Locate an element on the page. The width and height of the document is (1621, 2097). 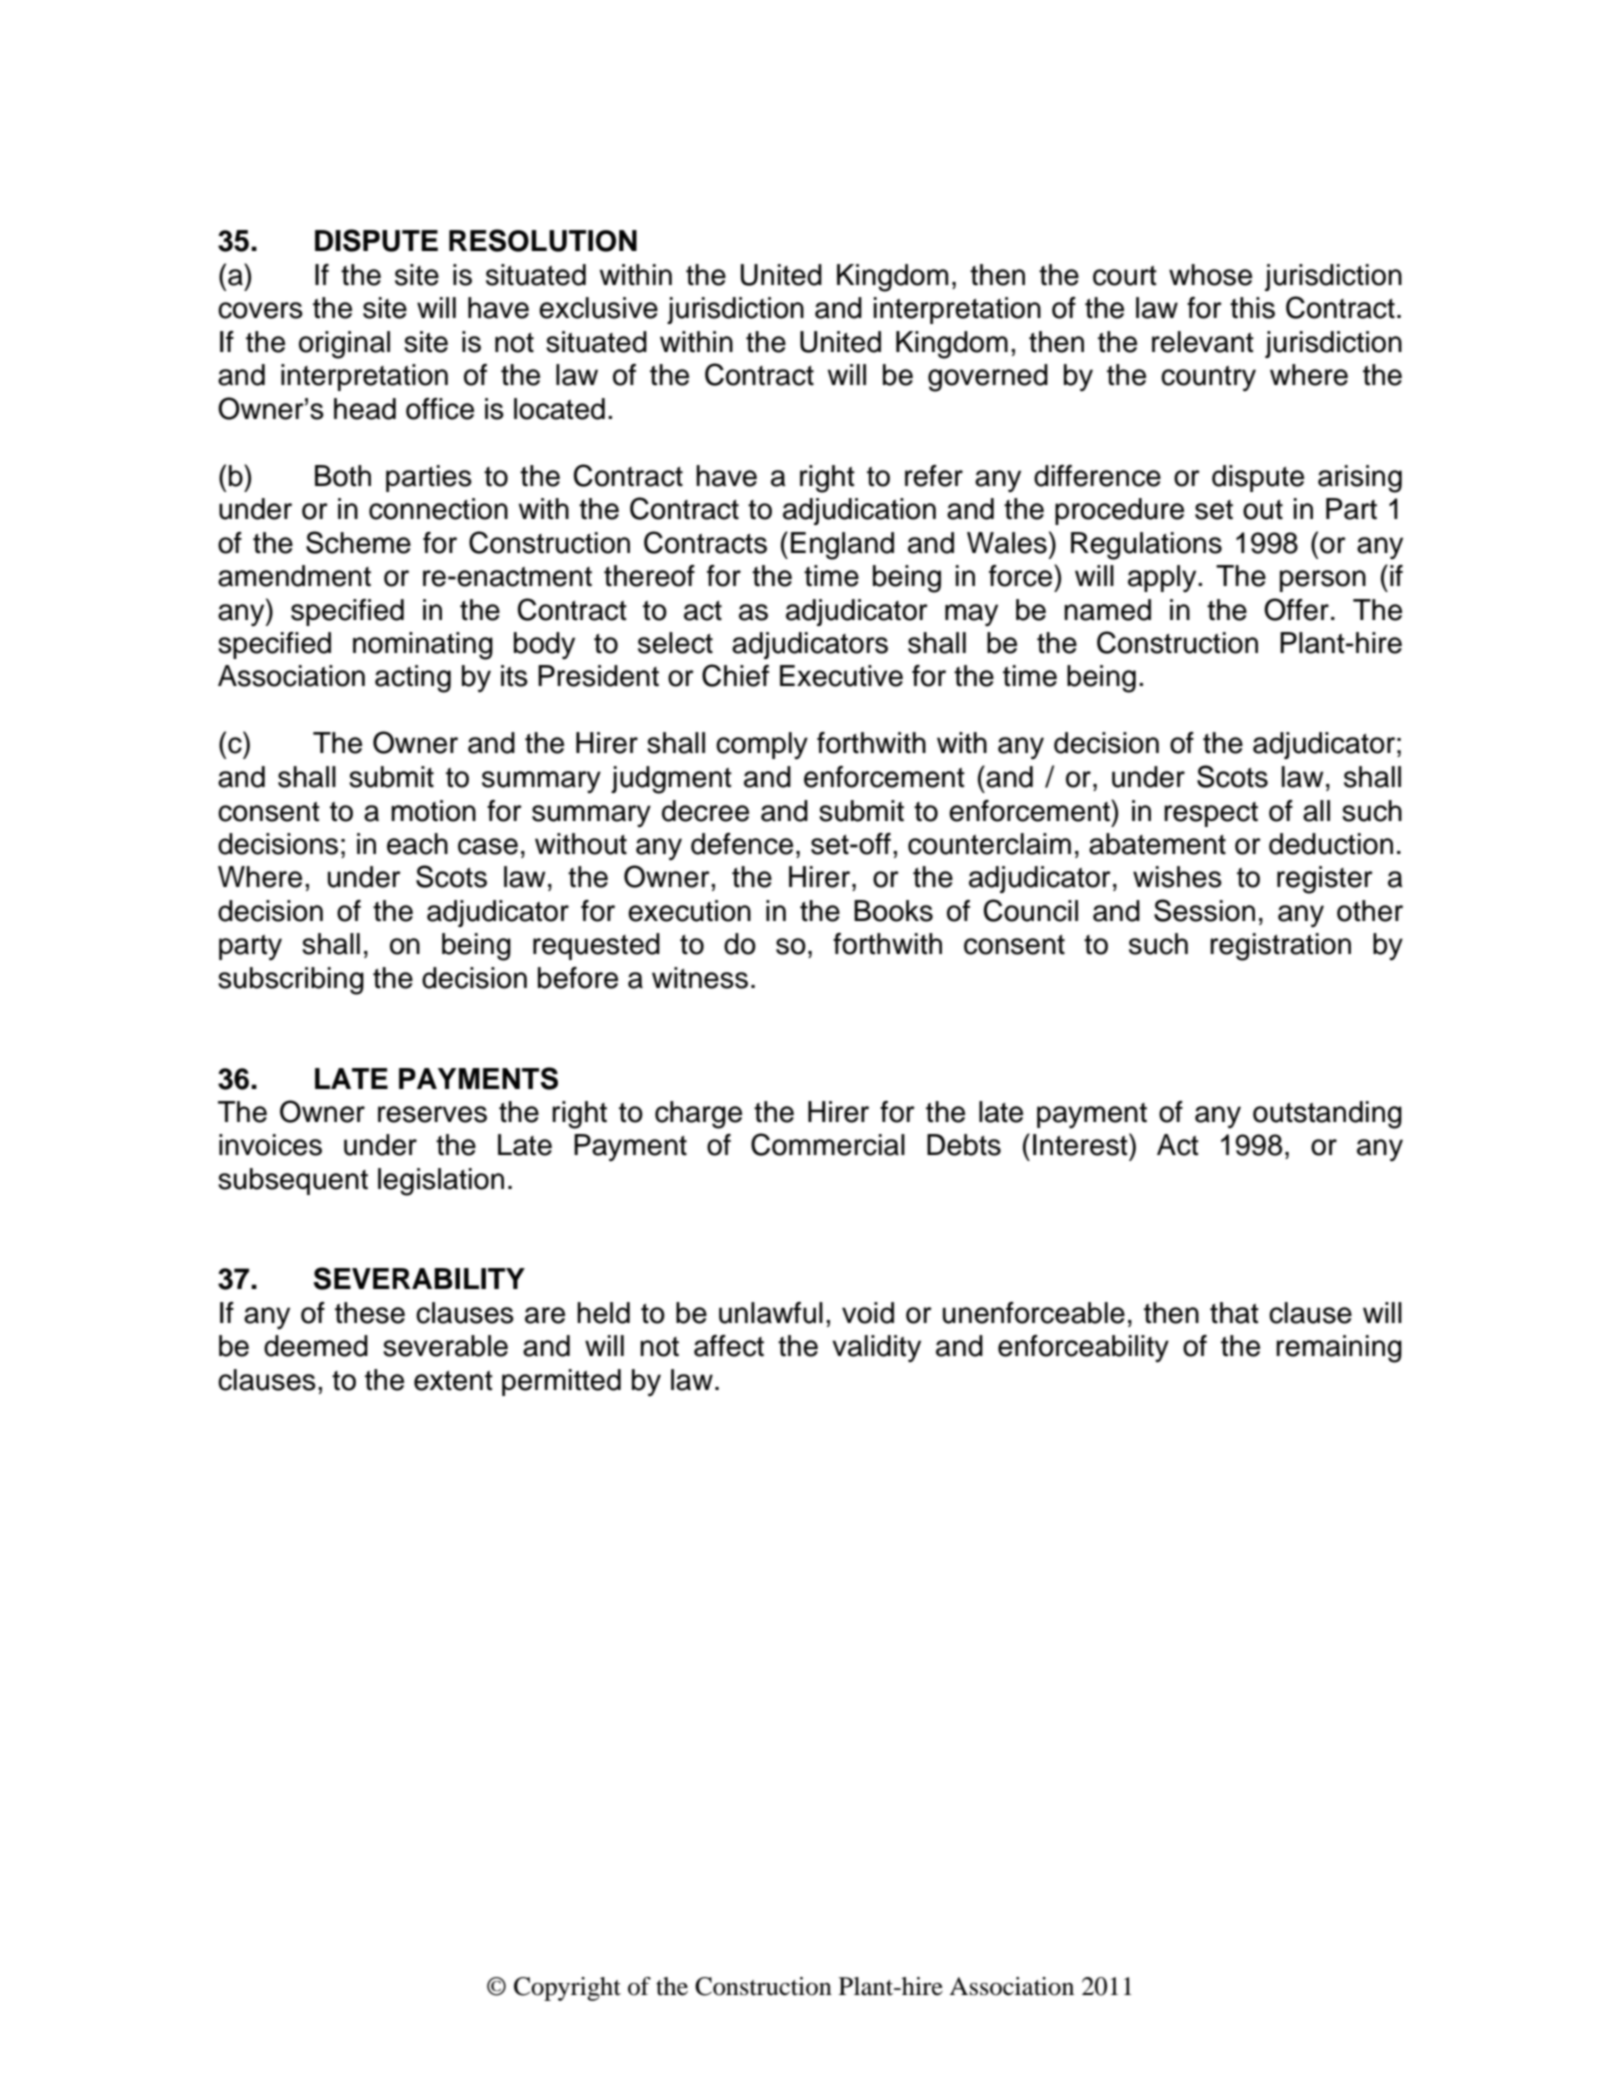
respect is located at coordinates (1211, 814).
